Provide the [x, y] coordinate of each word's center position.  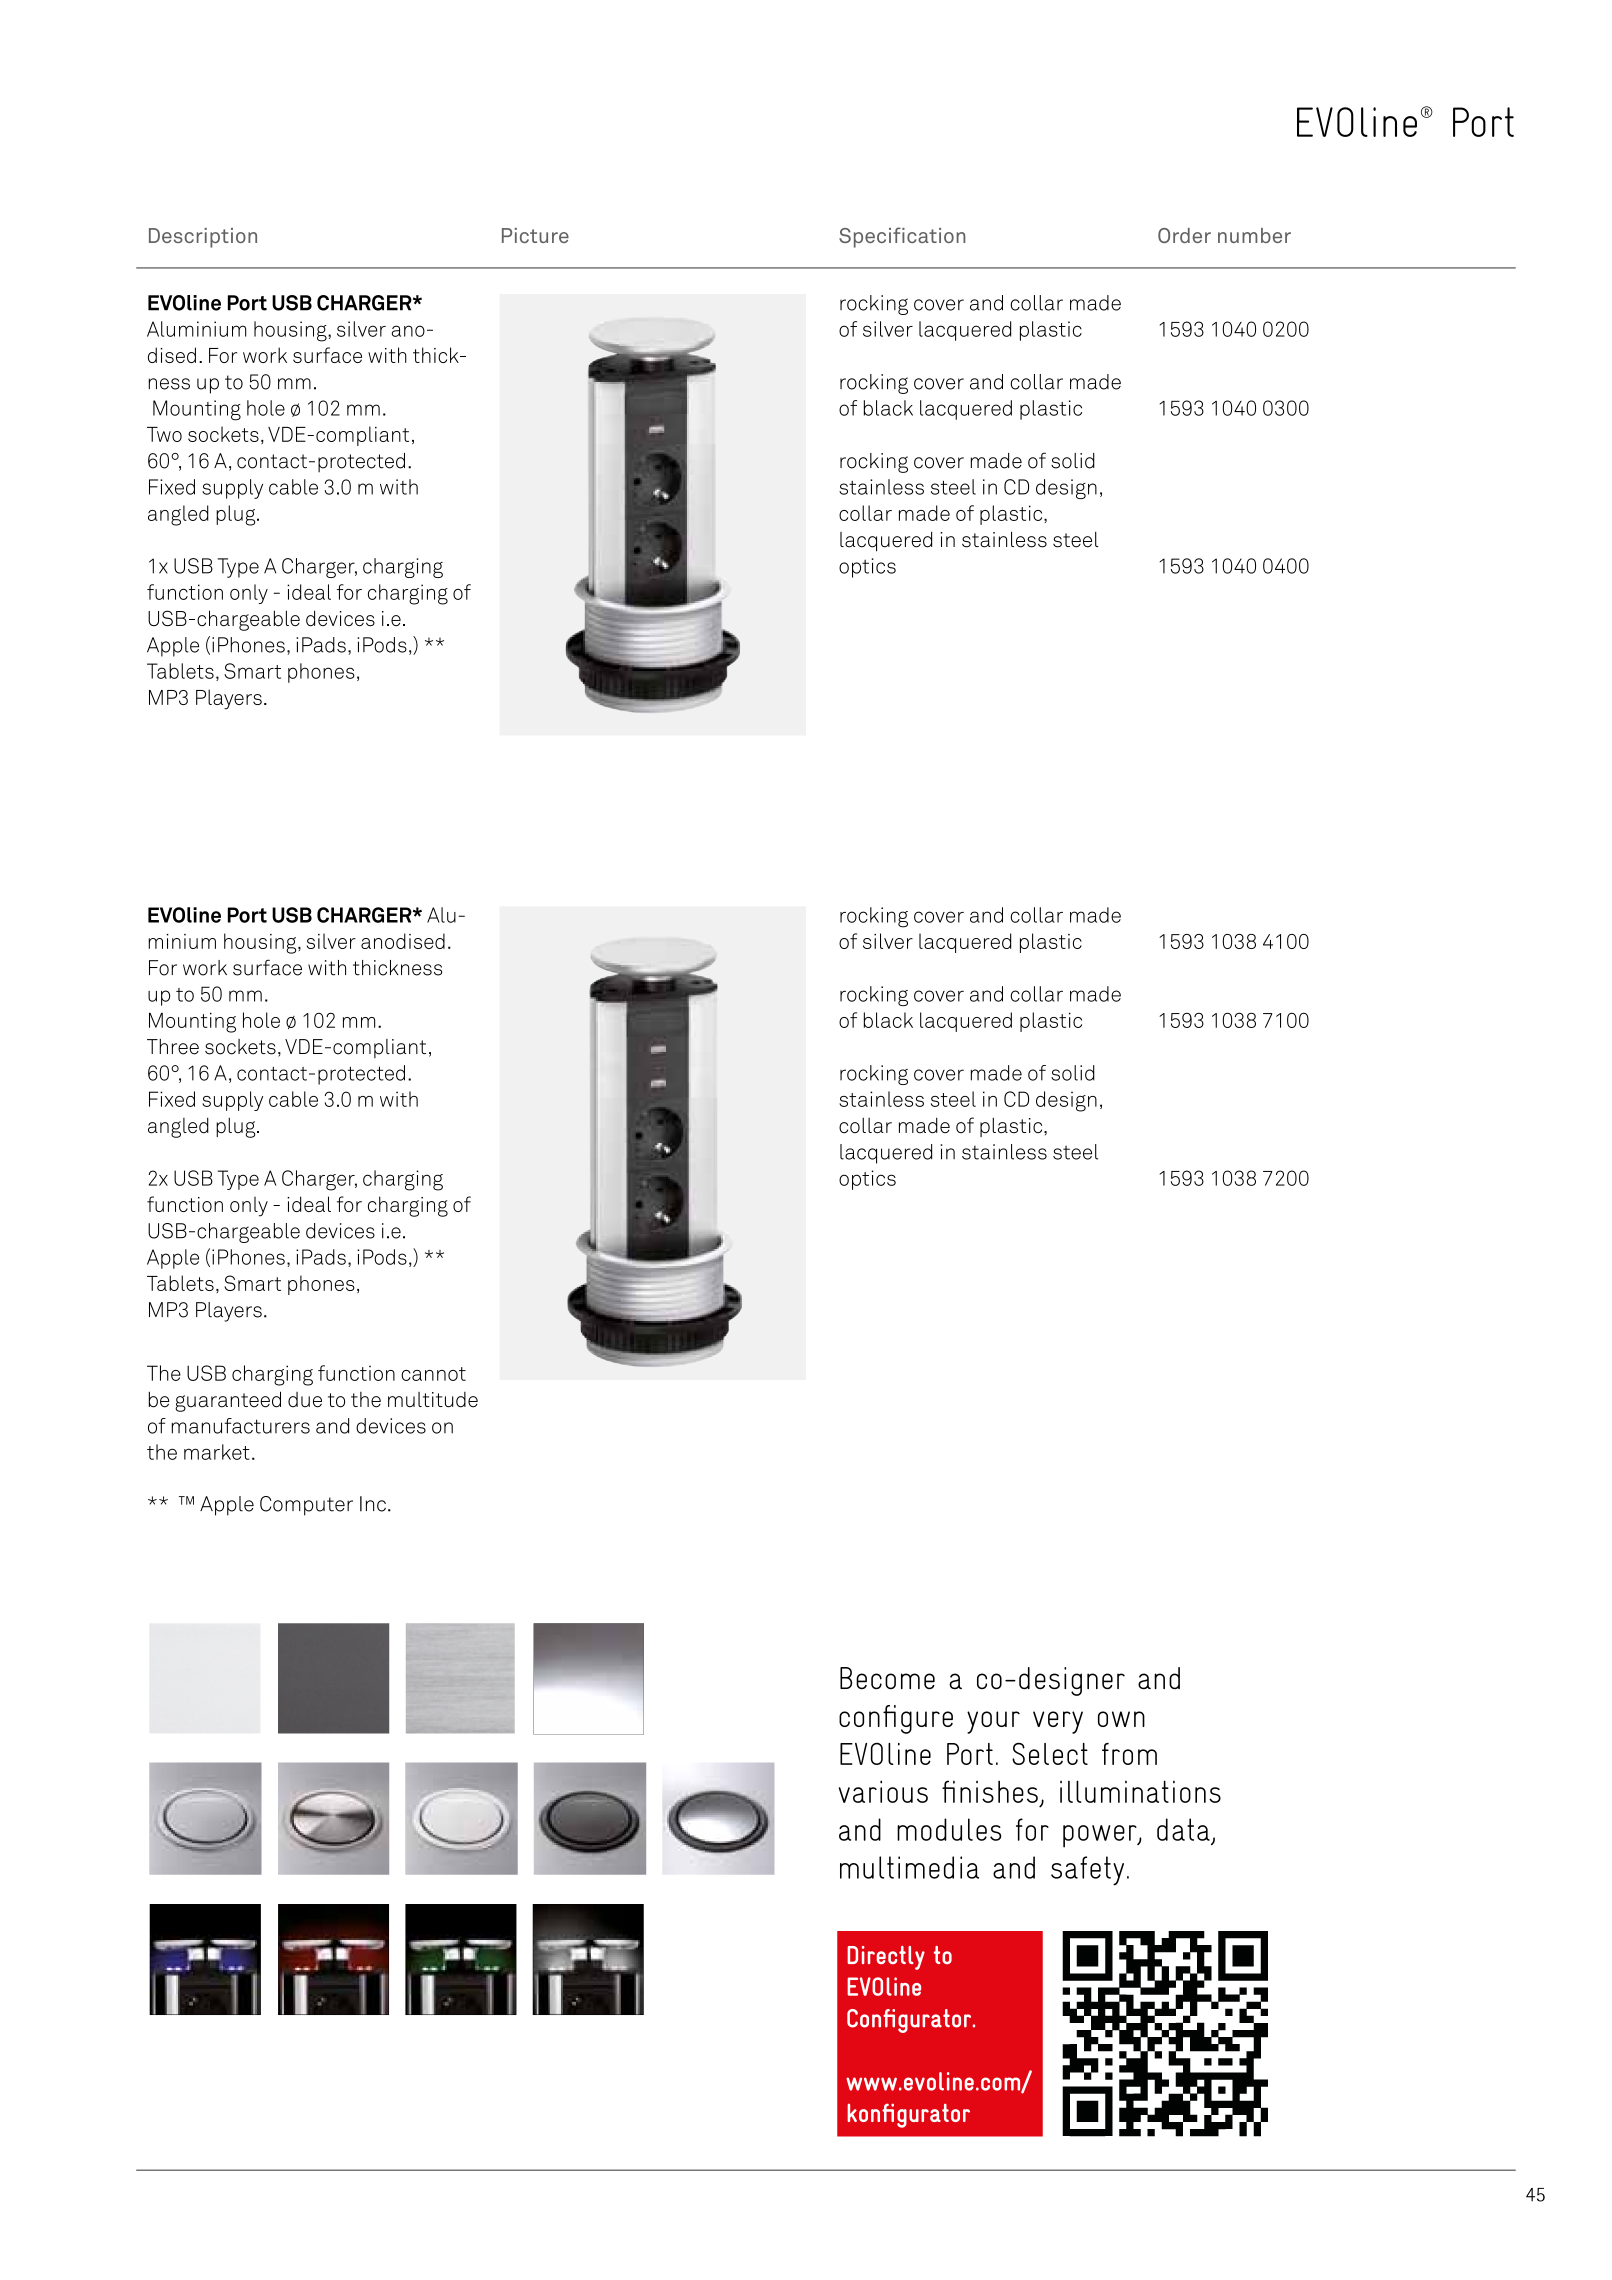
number [1254, 235]
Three [173, 1047]
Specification [902, 237]
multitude [433, 1400]
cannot [433, 1374]
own [1121, 1719]
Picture [535, 235]
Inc [373, 1504]
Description [203, 238]
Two [164, 434]
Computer [306, 1506]
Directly [886, 1958]
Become [887, 1678]
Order [1184, 235]
